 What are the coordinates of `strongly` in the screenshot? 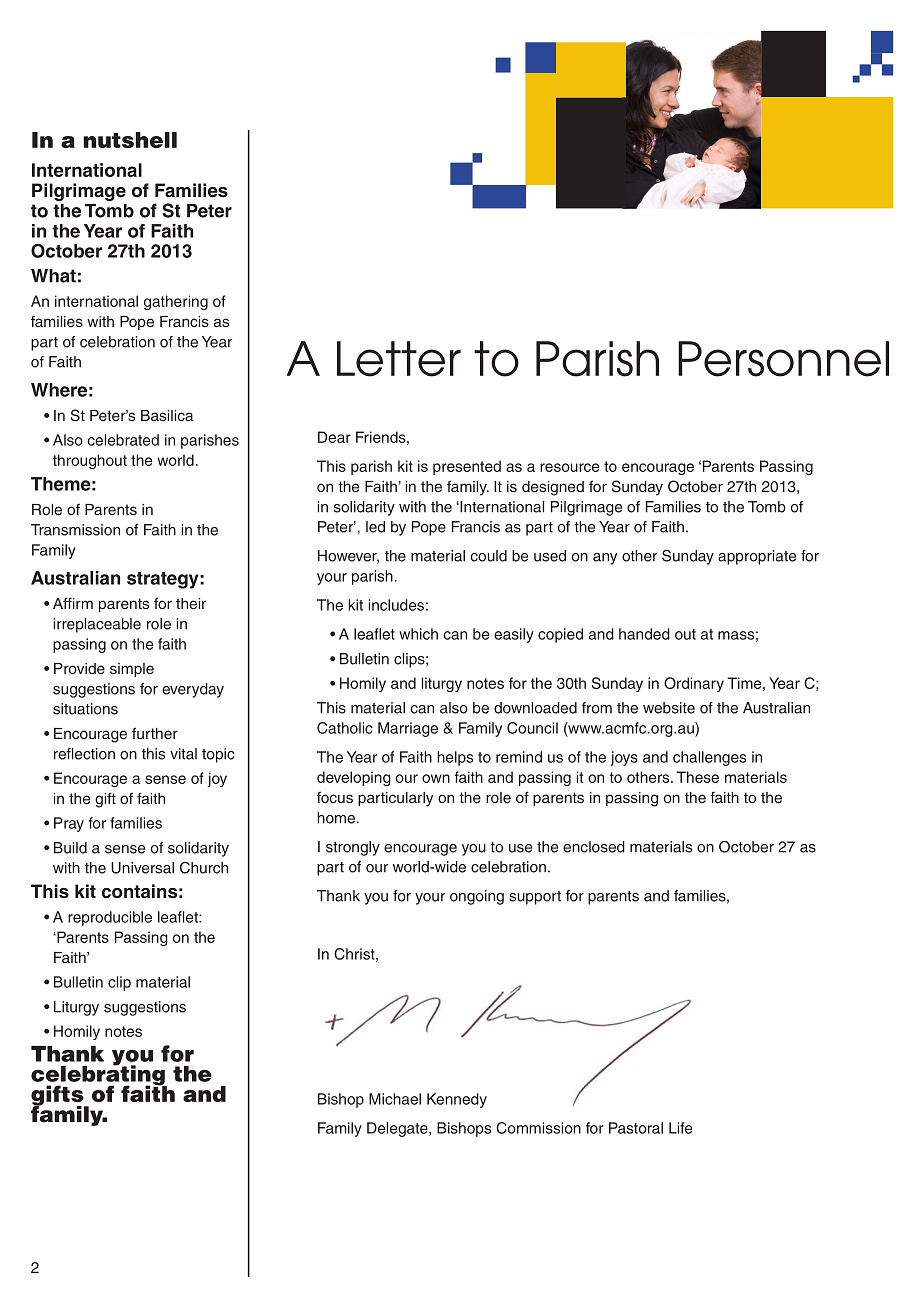 It's located at (353, 848).
